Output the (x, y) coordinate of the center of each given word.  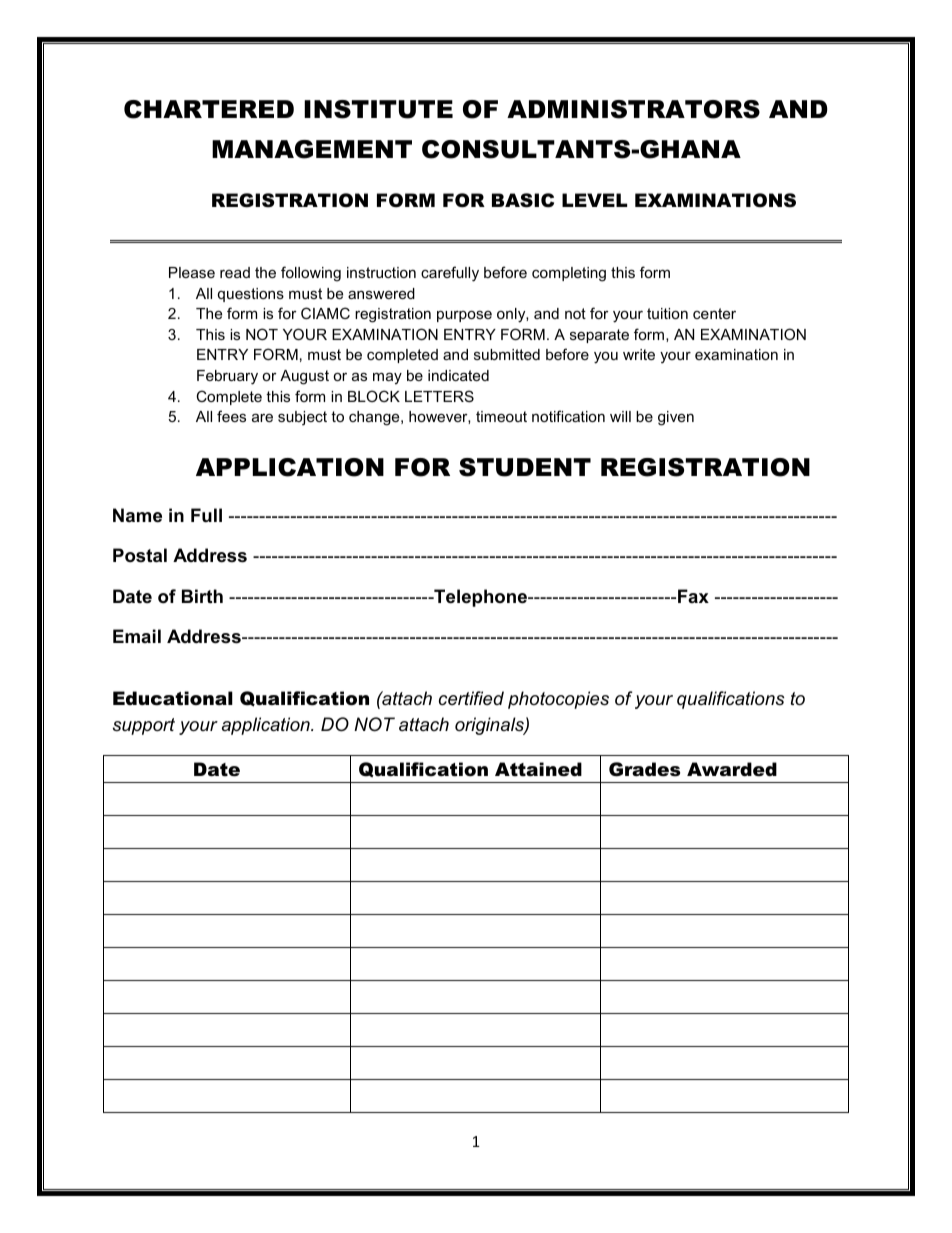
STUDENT (525, 467)
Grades (644, 769)
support (144, 726)
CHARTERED (209, 109)
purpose (464, 316)
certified (471, 698)
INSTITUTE (378, 109)
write (639, 354)
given (676, 418)
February (227, 377)
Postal (140, 555)
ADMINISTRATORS (633, 109)
